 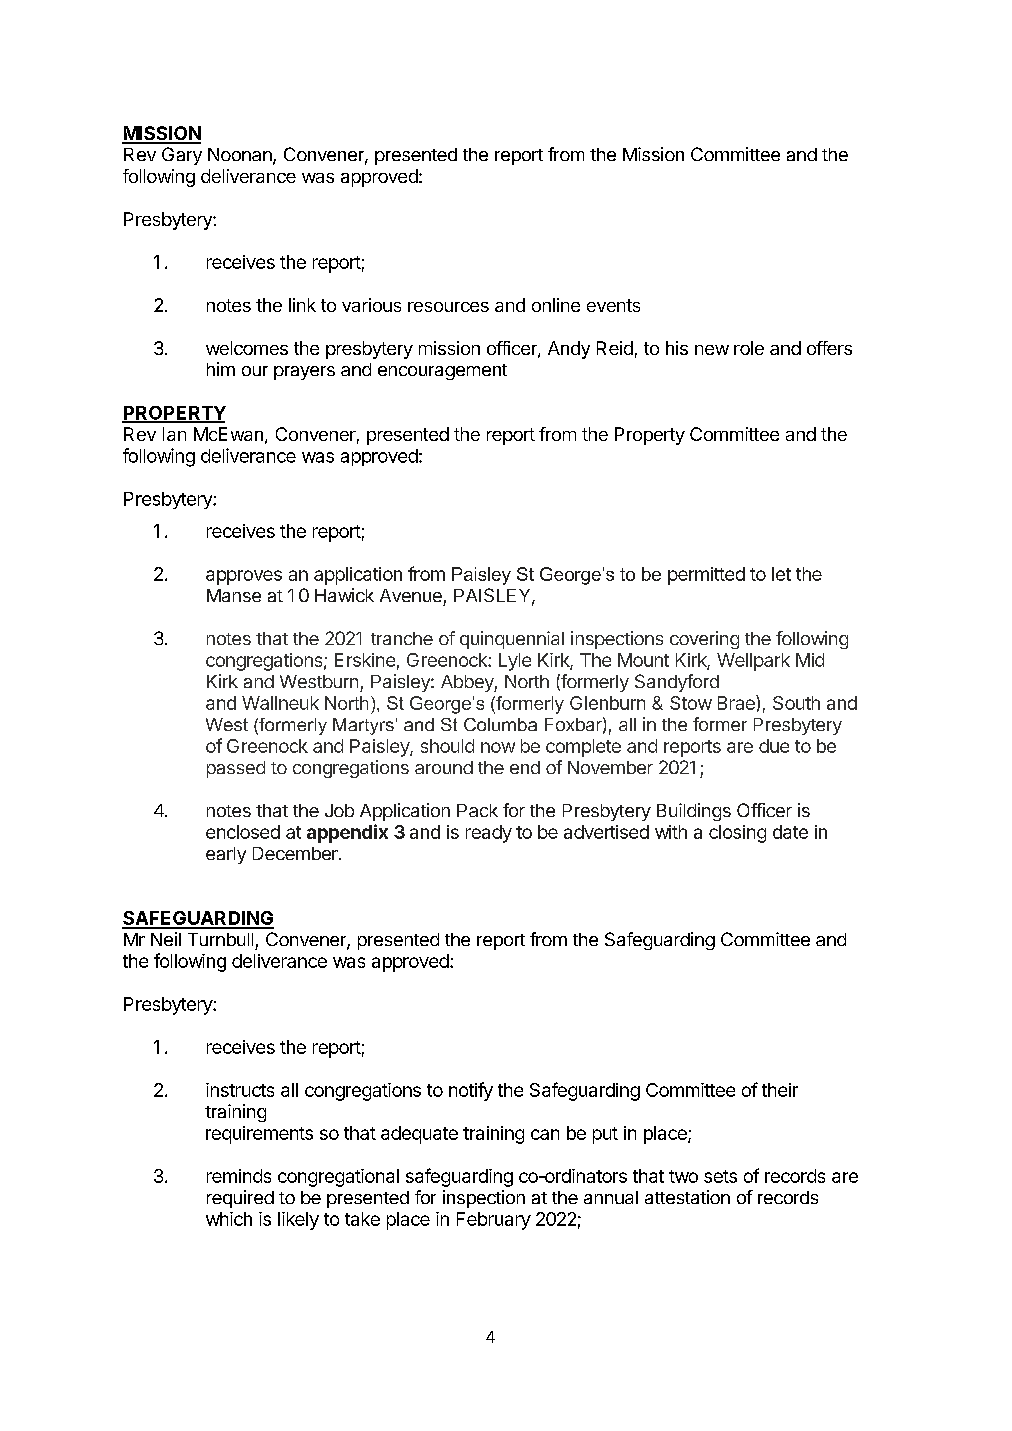 I want to click on February, so click(x=494, y=1221).
